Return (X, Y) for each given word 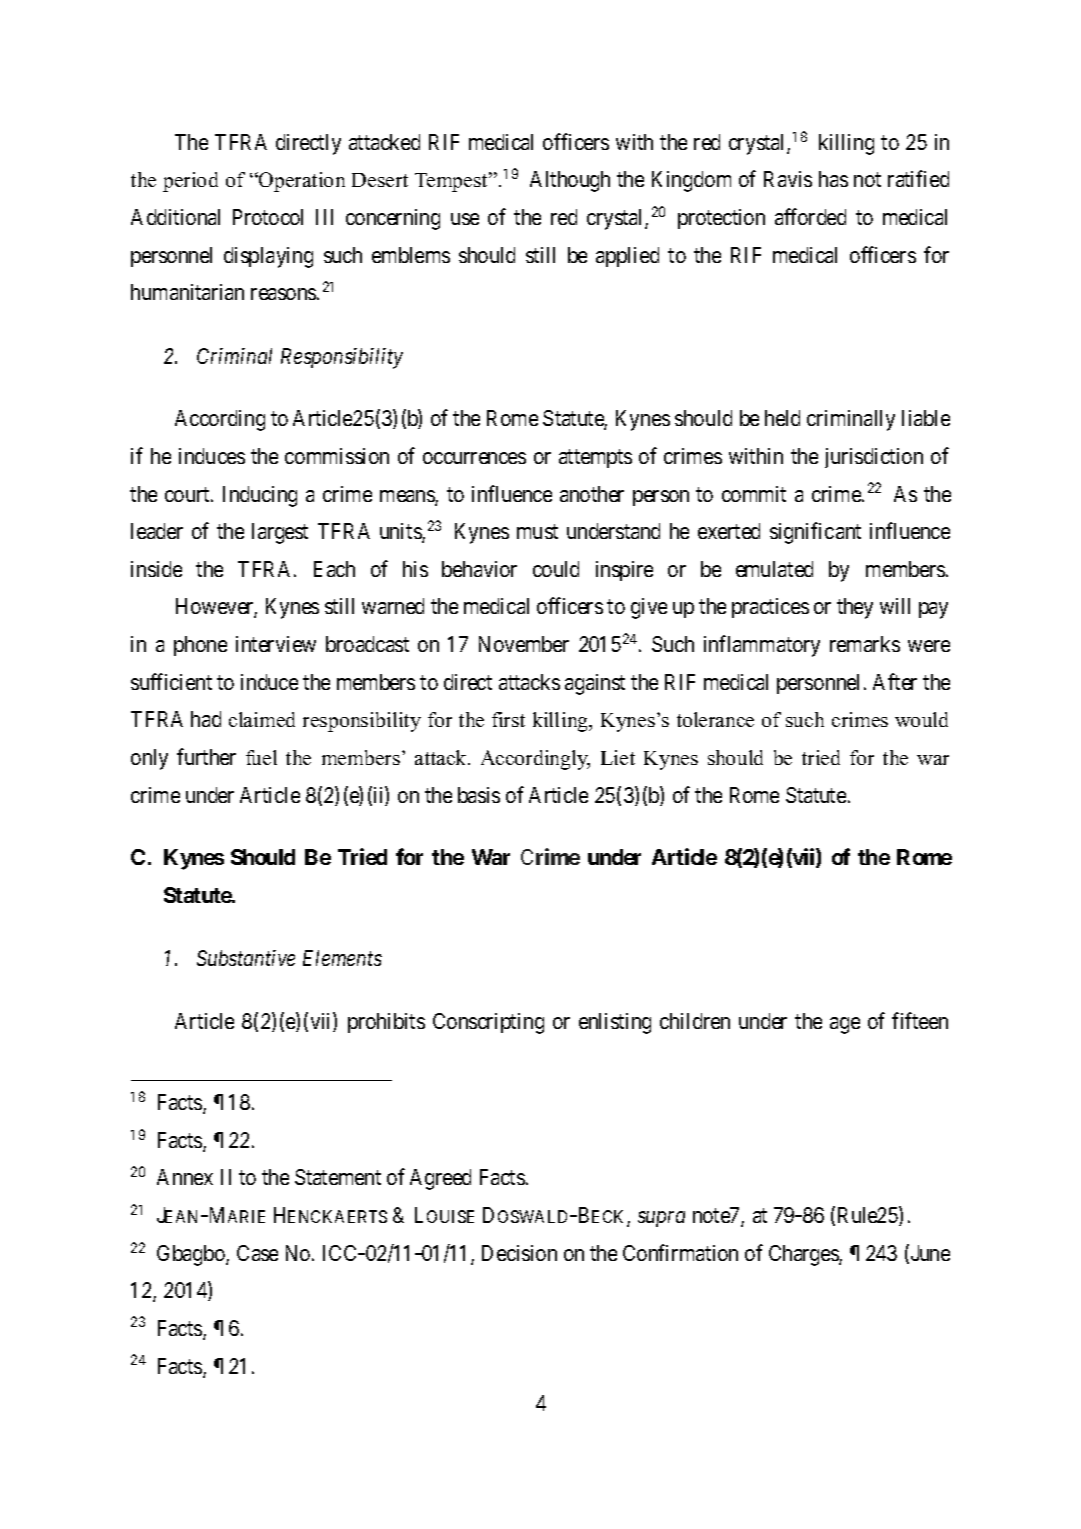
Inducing (260, 496)
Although (570, 181)
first (508, 719)
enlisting (615, 1023)
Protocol (268, 217)
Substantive (246, 958)
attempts (595, 458)
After (895, 681)
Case (257, 1253)
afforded (810, 216)
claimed (262, 719)
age (845, 1025)
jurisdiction (874, 458)
